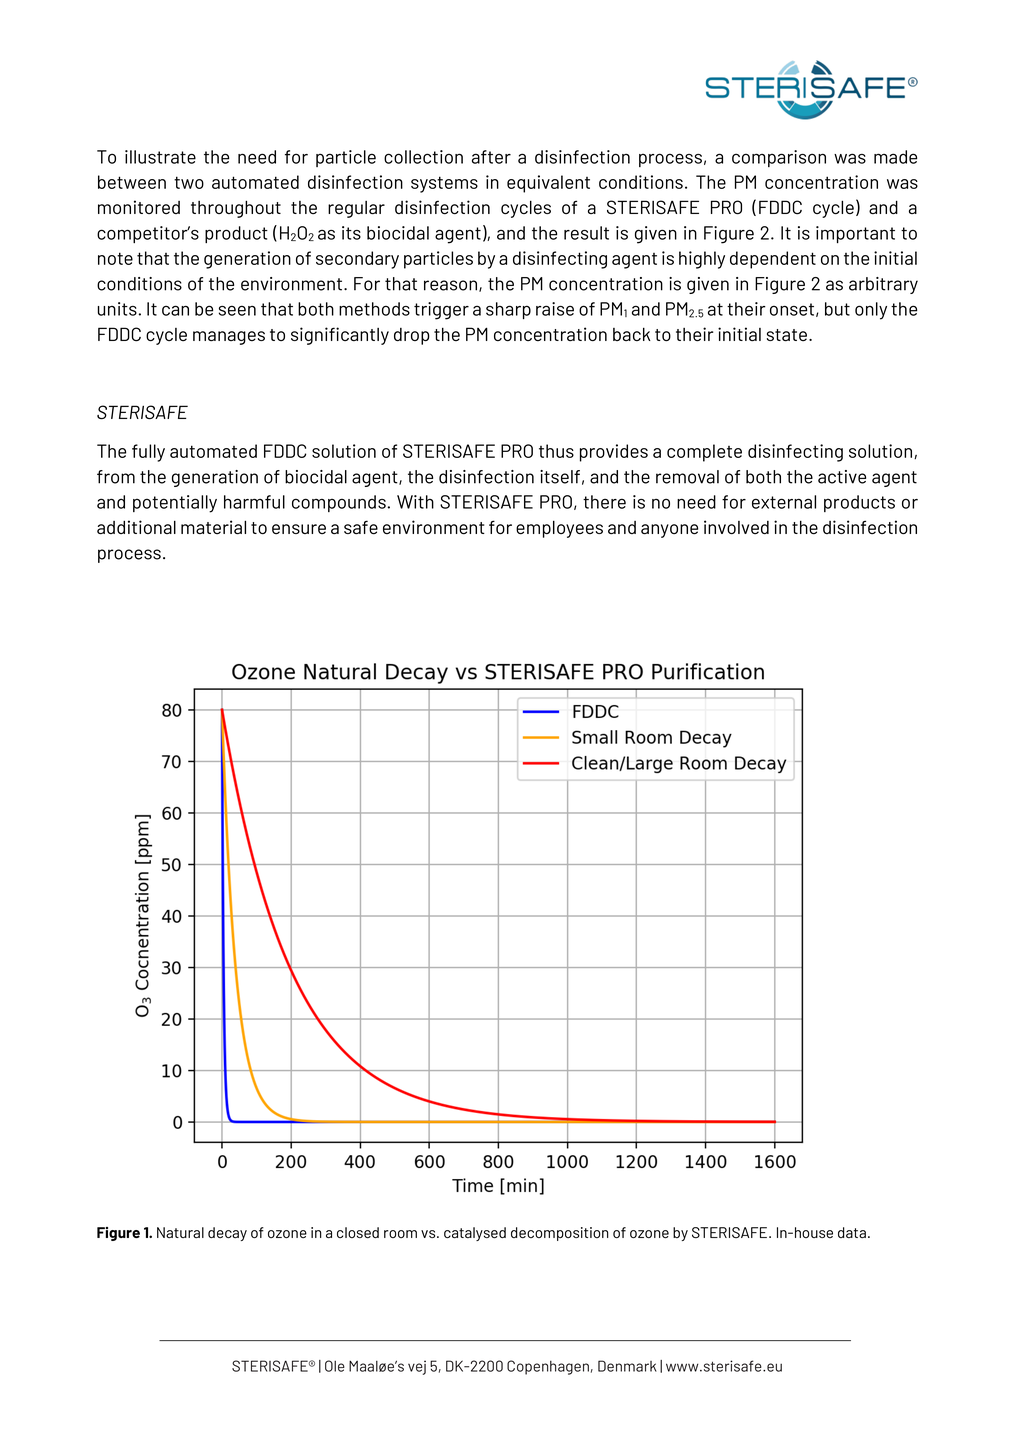  I want to click on data, so click(852, 1232).
